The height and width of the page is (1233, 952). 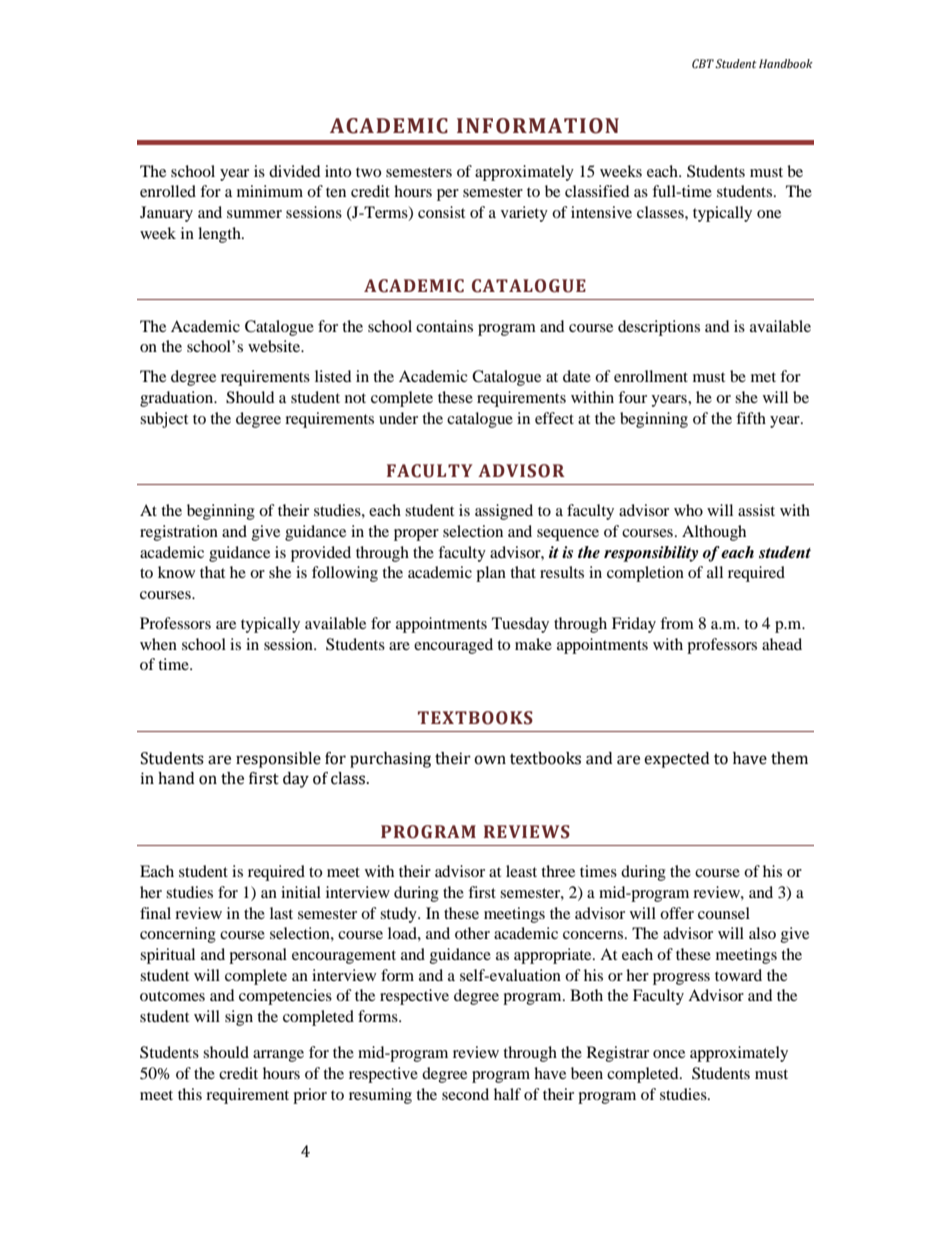 I want to click on arrange, so click(x=278, y=1056).
